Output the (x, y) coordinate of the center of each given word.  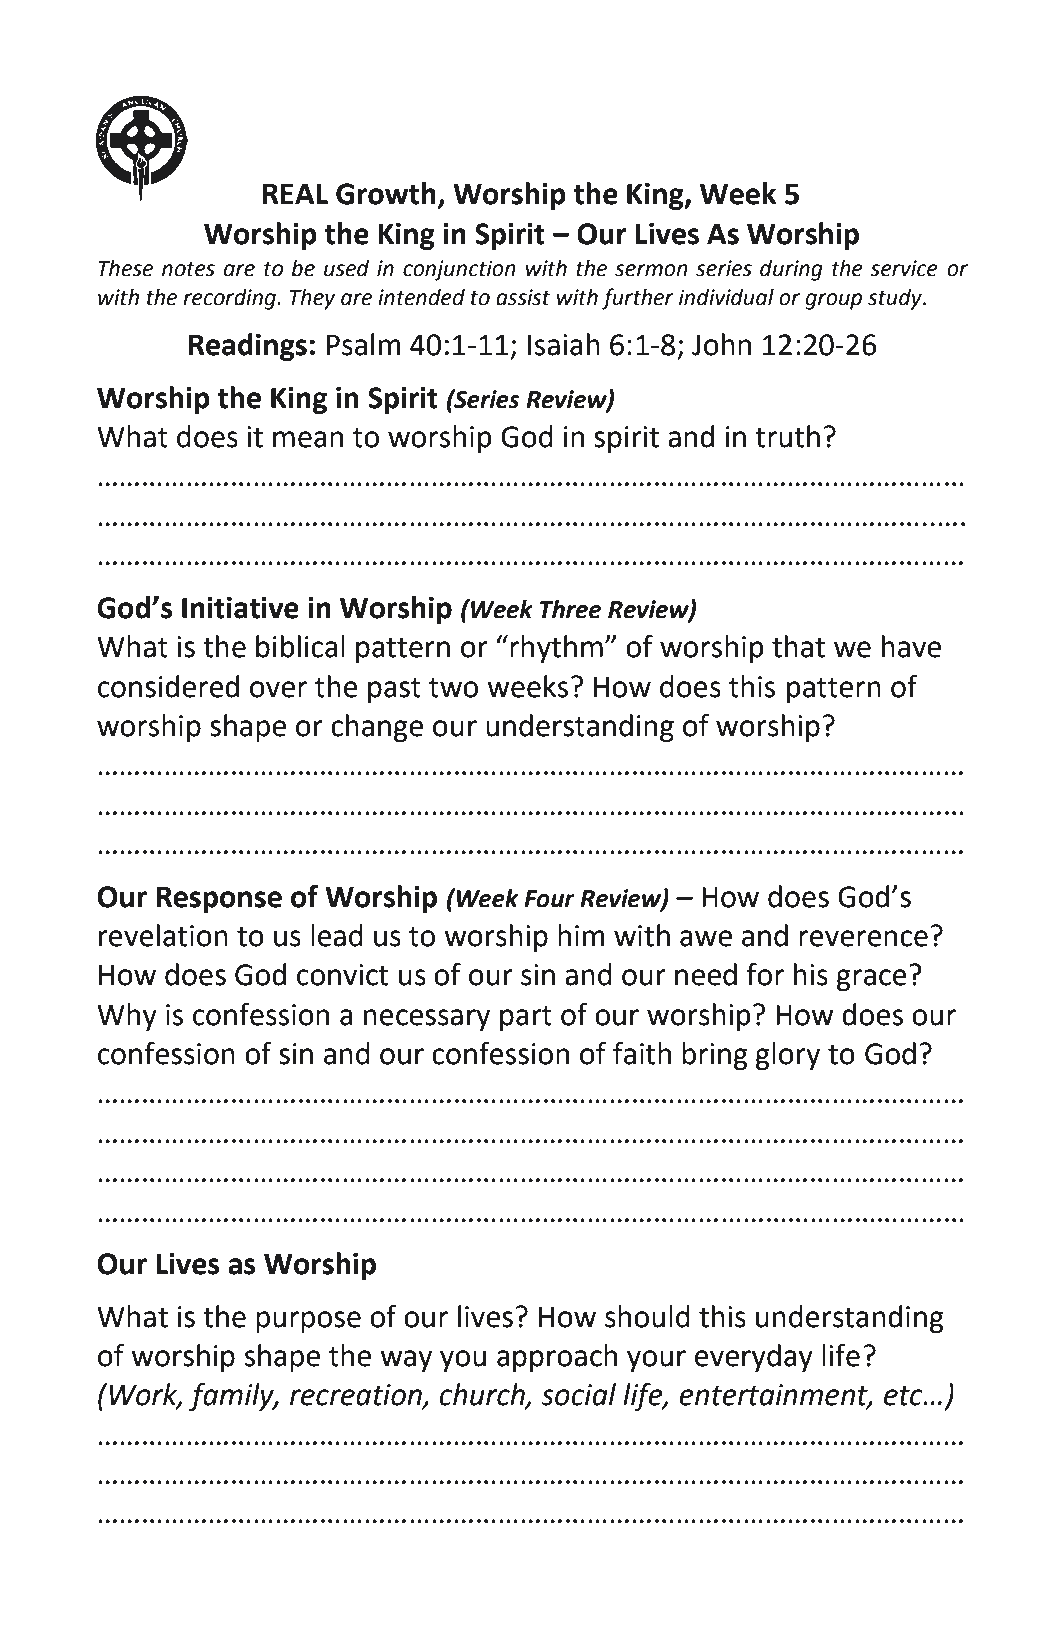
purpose (308, 1322)
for (765, 974)
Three (570, 609)
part (526, 1018)
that (798, 646)
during (791, 270)
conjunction (459, 270)
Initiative (240, 608)
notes (188, 269)
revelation (163, 935)
